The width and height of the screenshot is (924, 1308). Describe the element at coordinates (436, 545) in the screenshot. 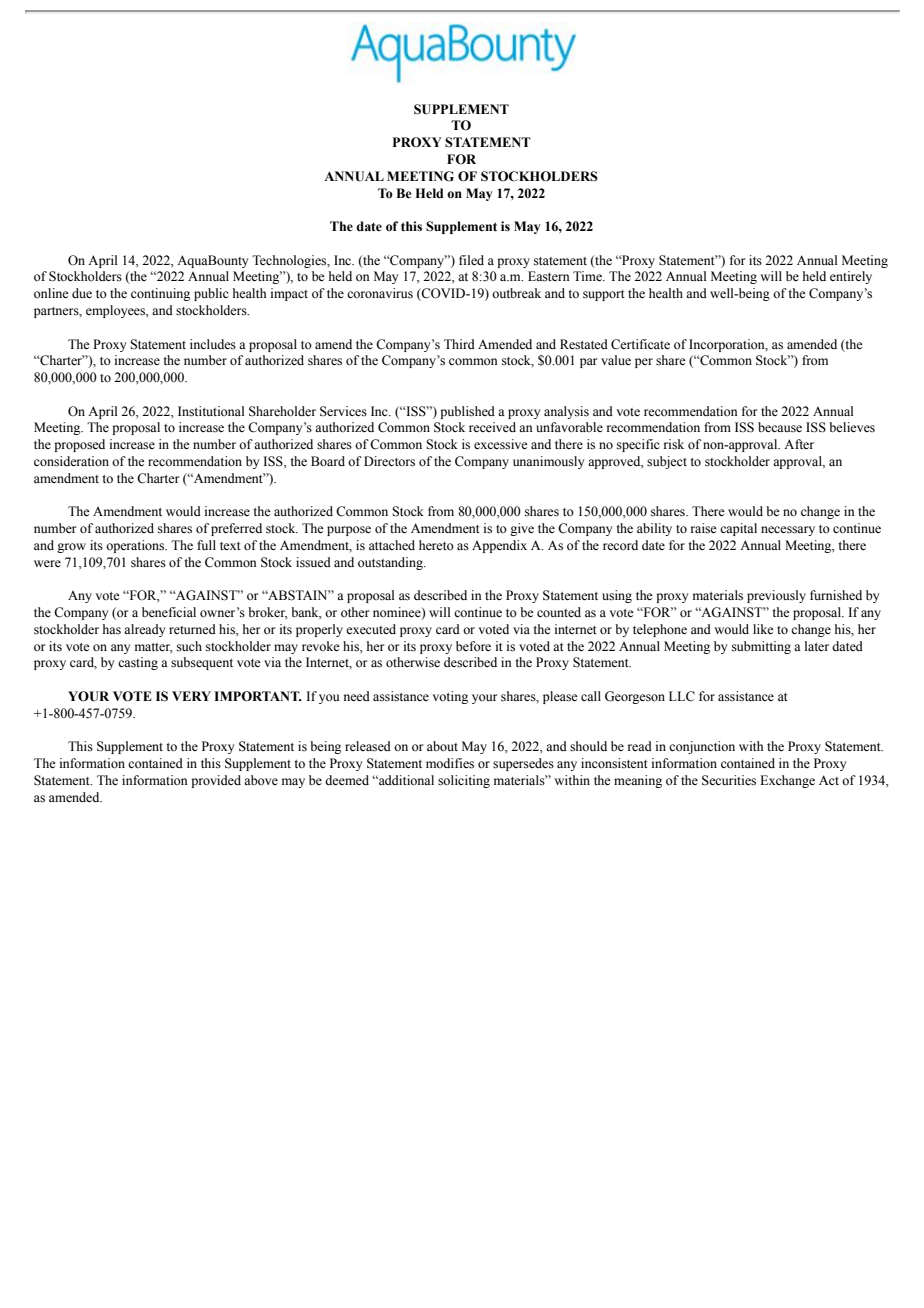

I see `hereto` at that location.
